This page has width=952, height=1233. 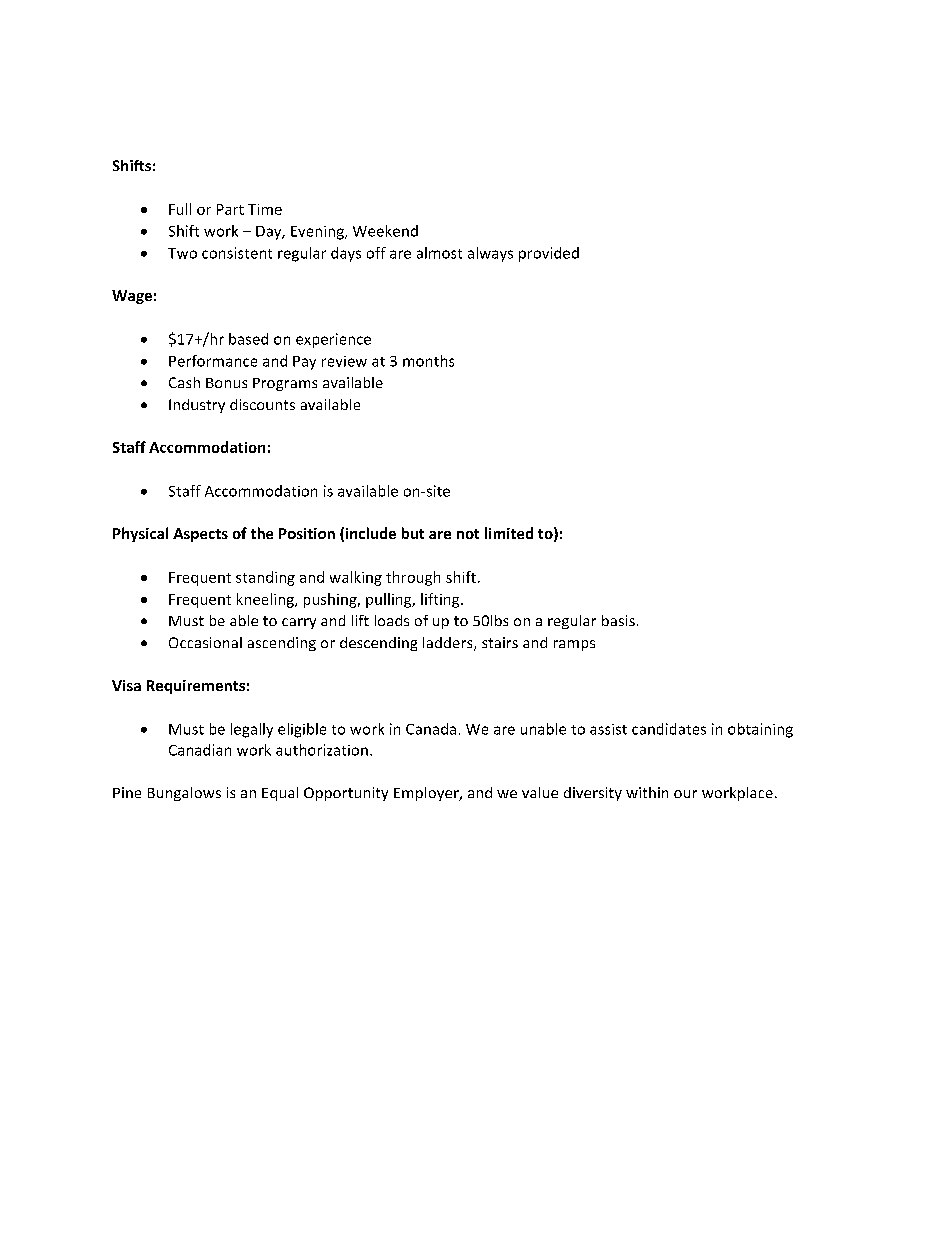 What do you see at coordinates (468, 534) in the page?
I see `not` at bounding box center [468, 534].
